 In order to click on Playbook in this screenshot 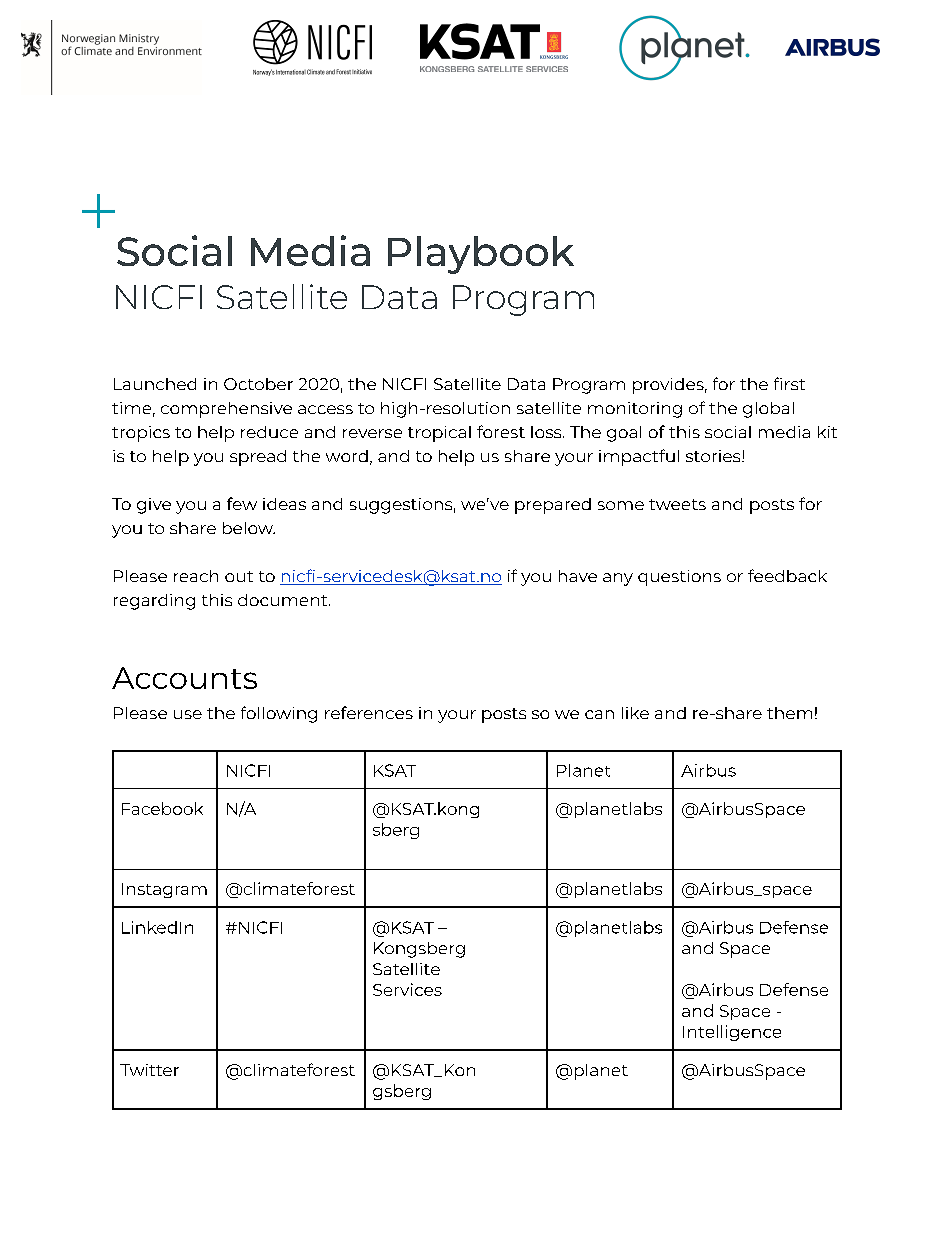, I will do `click(481, 255)`.
